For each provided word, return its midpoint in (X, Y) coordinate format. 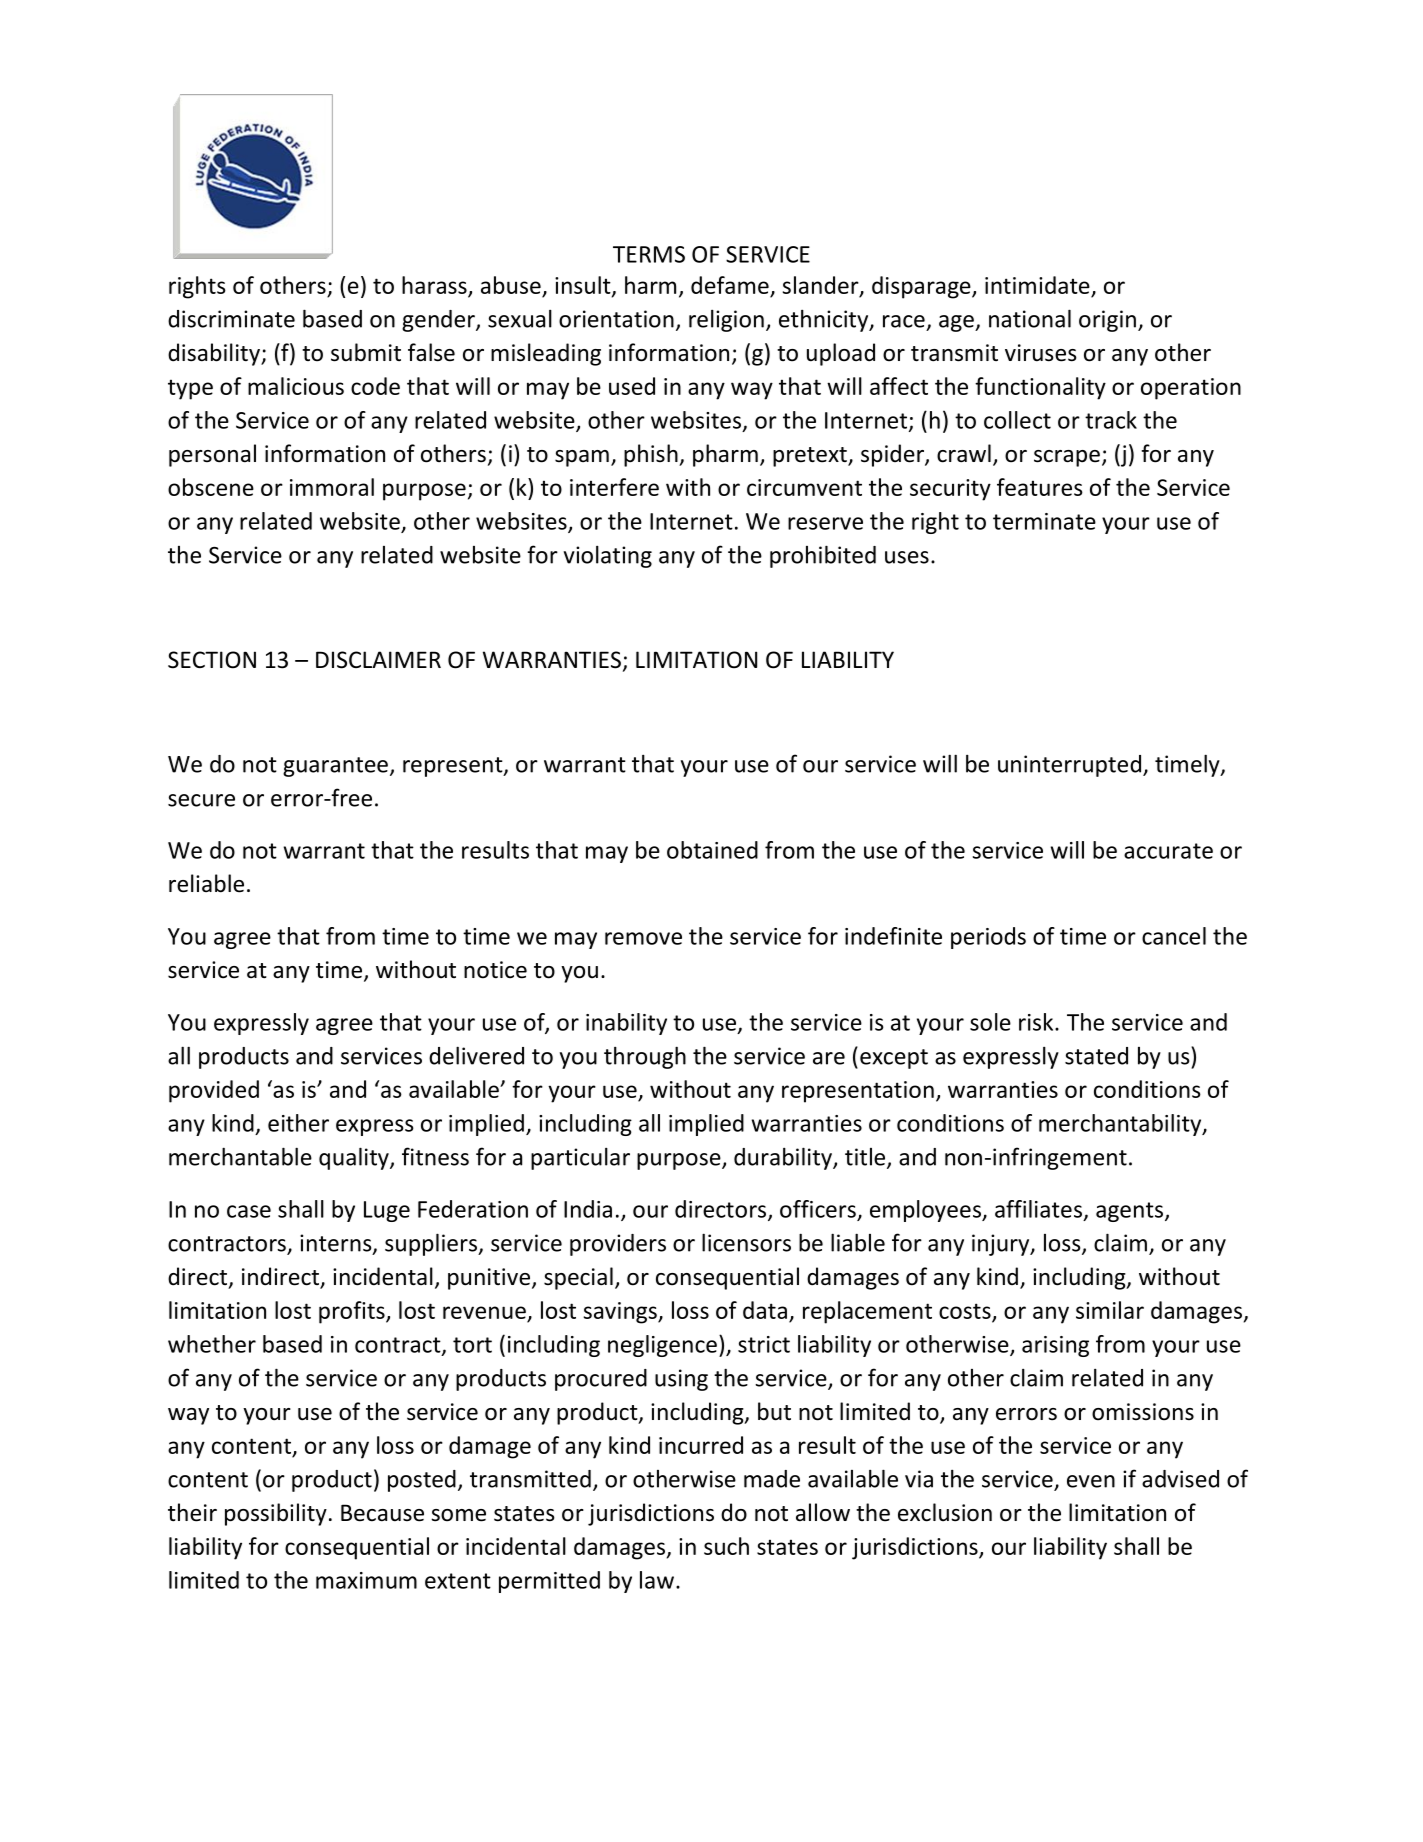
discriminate (231, 319)
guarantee (335, 767)
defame (730, 285)
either (298, 1123)
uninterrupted (1071, 766)
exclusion (945, 1512)
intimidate (1037, 285)
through (645, 1057)
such (726, 1546)
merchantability (1121, 1125)
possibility (276, 1514)
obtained (712, 850)
